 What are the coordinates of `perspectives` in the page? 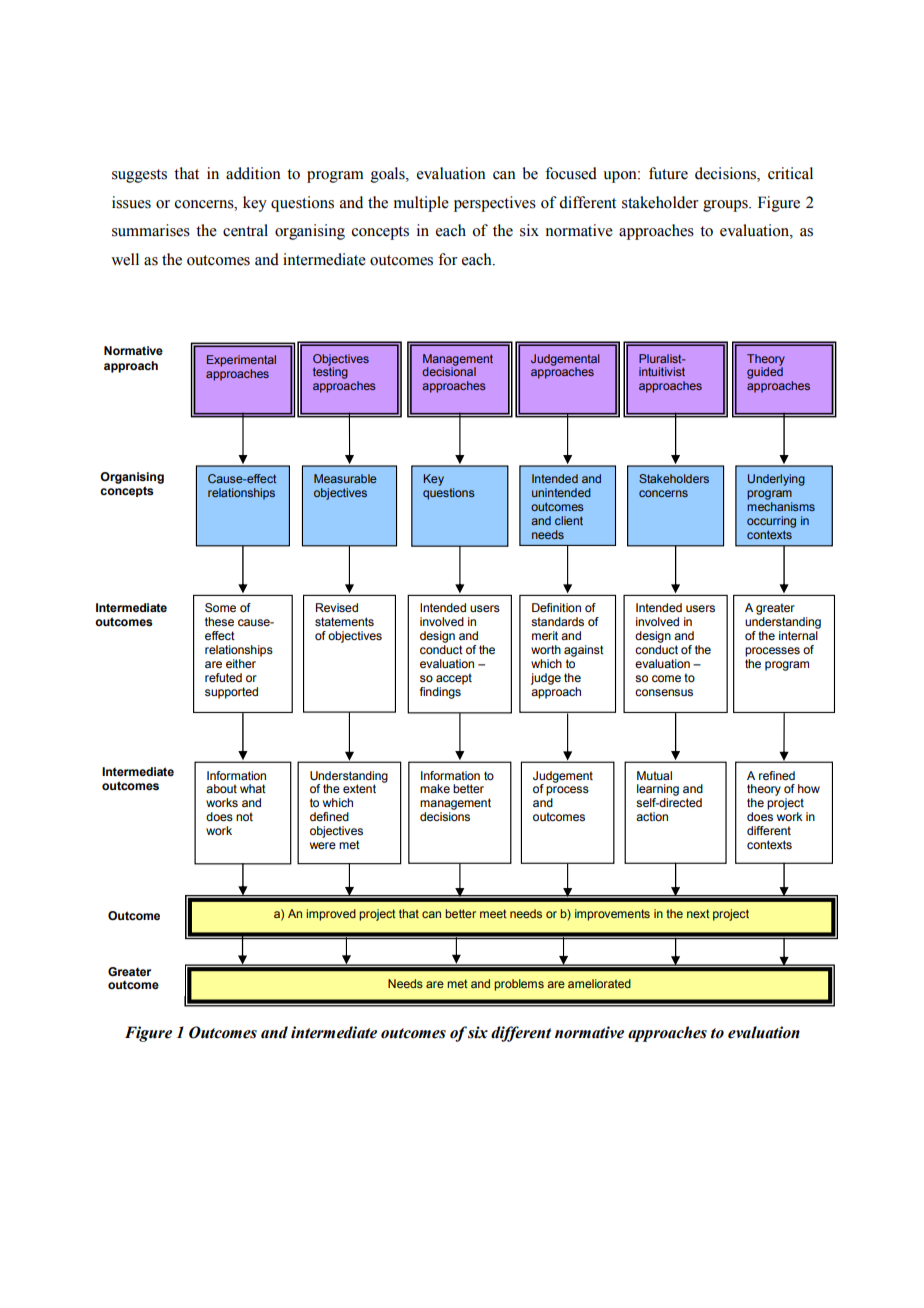 It's located at (495, 204).
